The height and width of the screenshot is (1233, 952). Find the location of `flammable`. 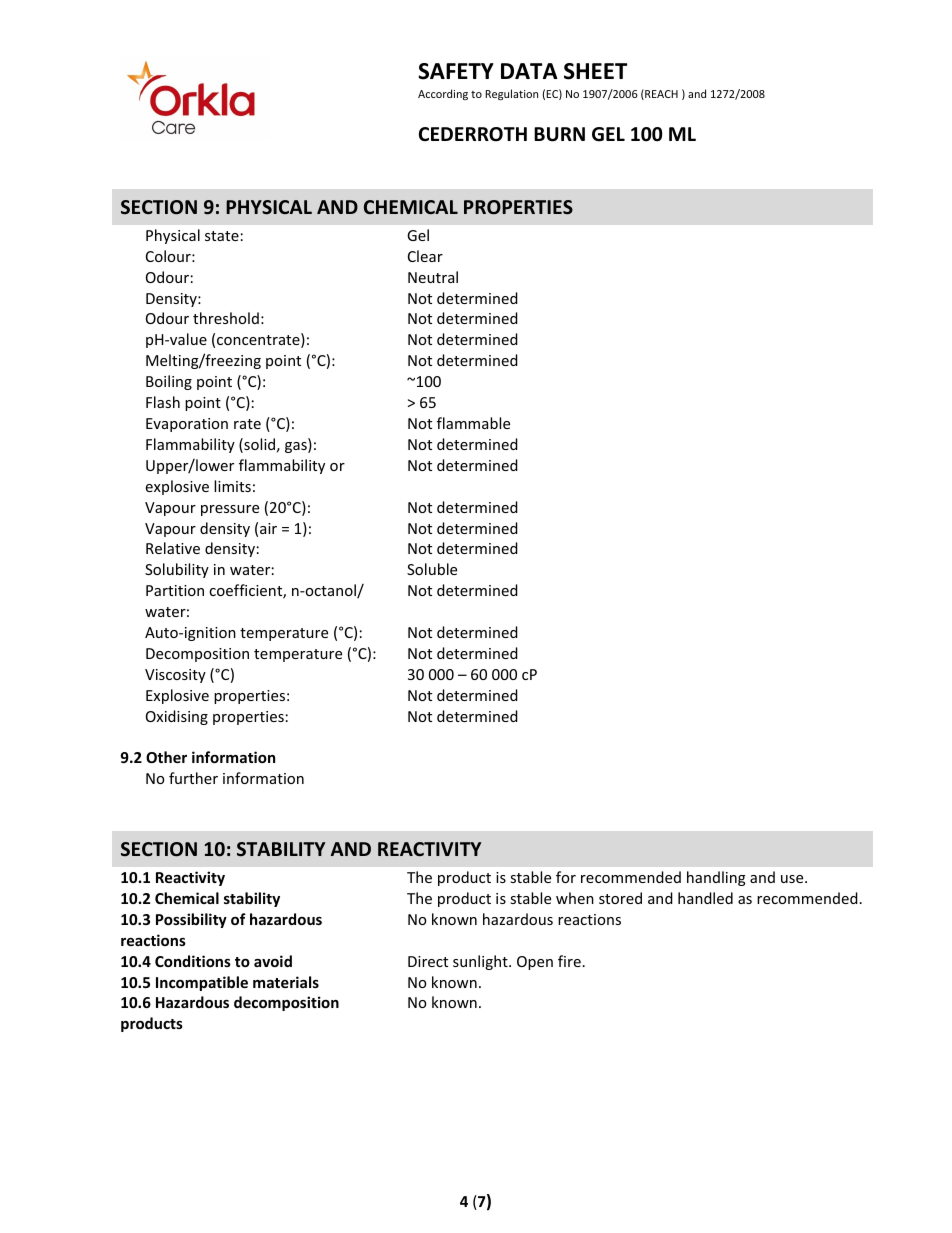

flammable is located at coordinates (473, 423).
